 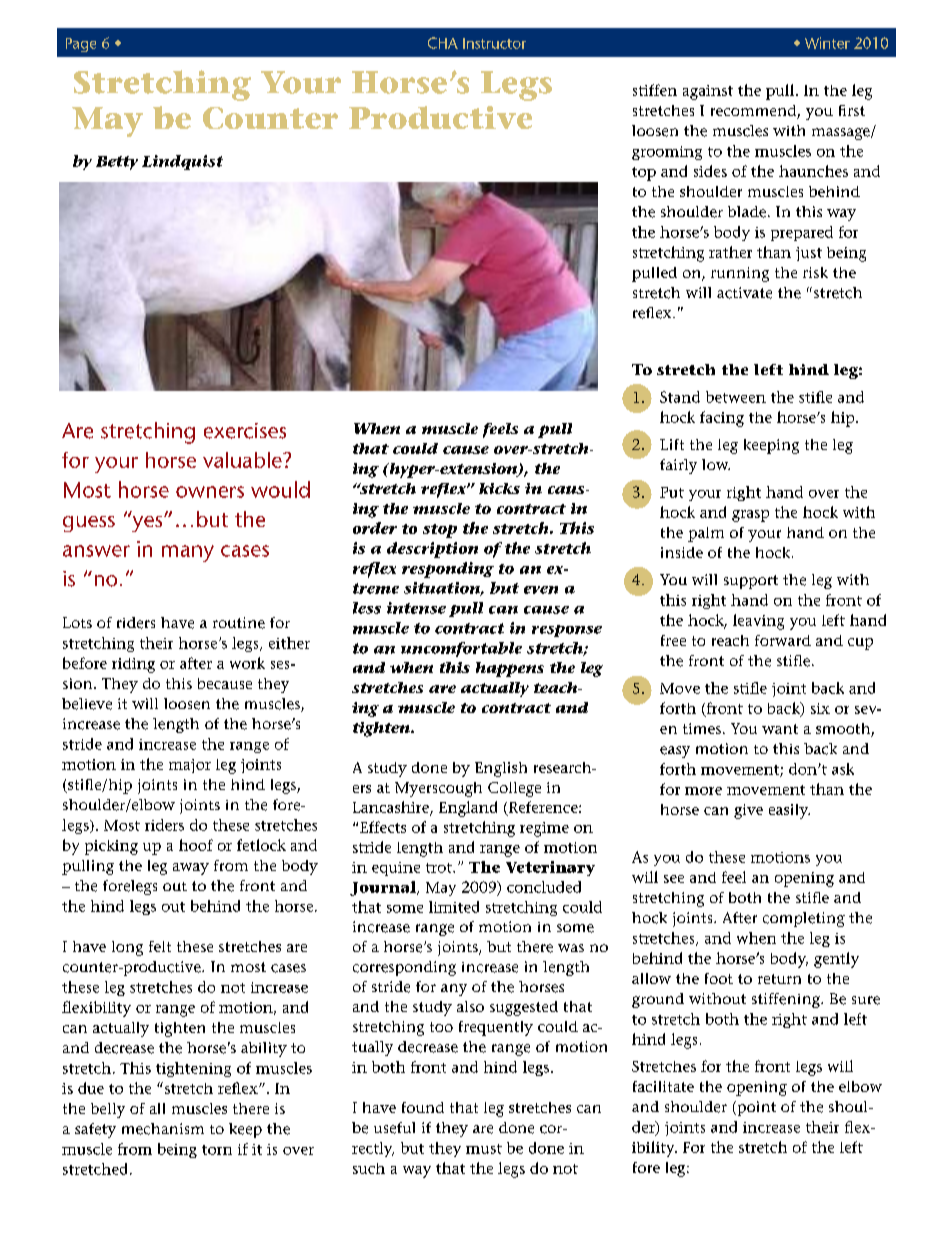 I want to click on English, so click(x=501, y=769).
